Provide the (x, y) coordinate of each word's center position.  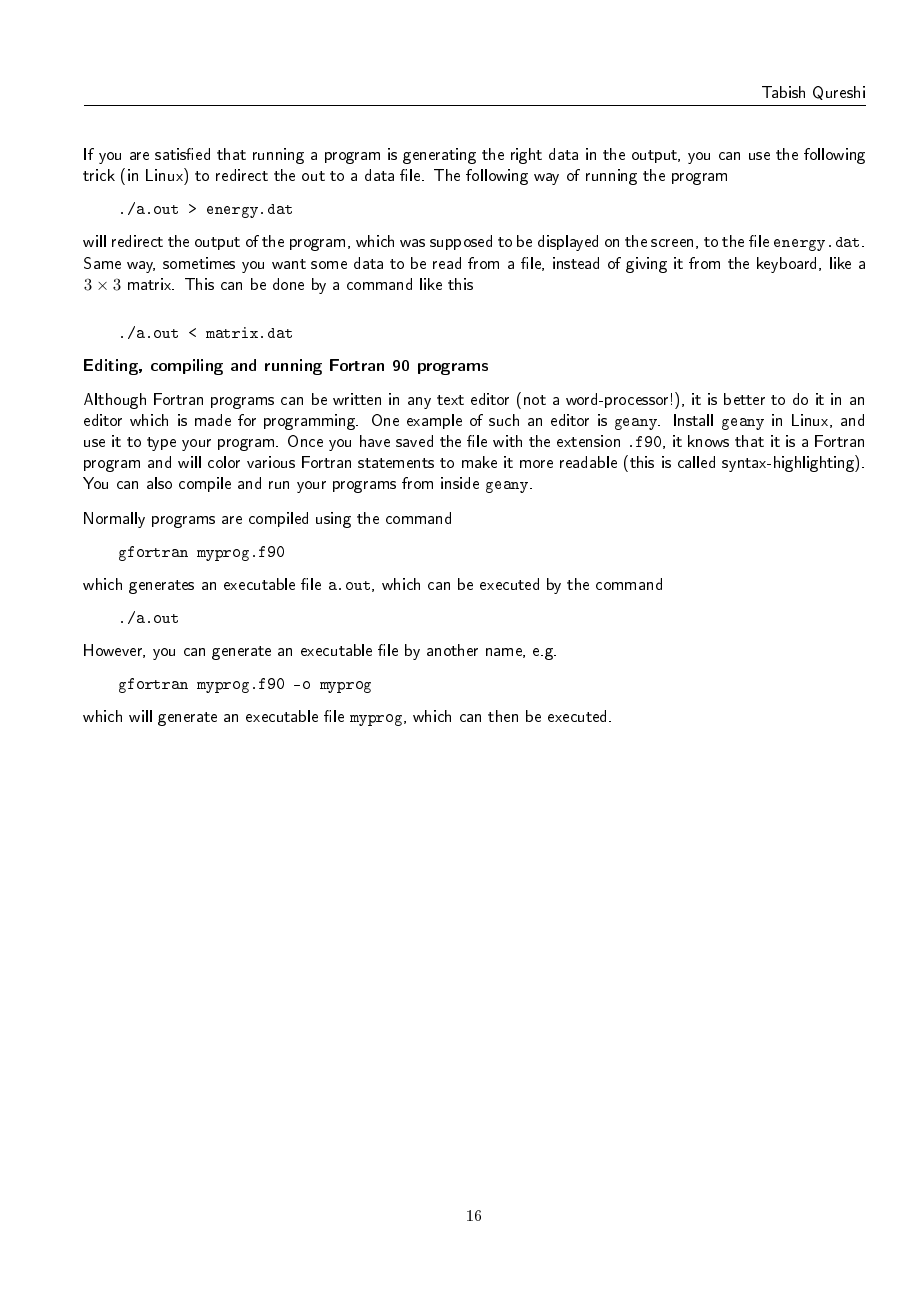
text (450, 400)
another (452, 650)
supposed (461, 242)
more (536, 464)
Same (102, 263)
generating (439, 156)
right (526, 156)
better (744, 399)
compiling (187, 367)
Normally (114, 520)
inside (460, 483)
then (503, 716)
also (159, 483)
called (696, 462)
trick (99, 175)
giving (646, 265)
